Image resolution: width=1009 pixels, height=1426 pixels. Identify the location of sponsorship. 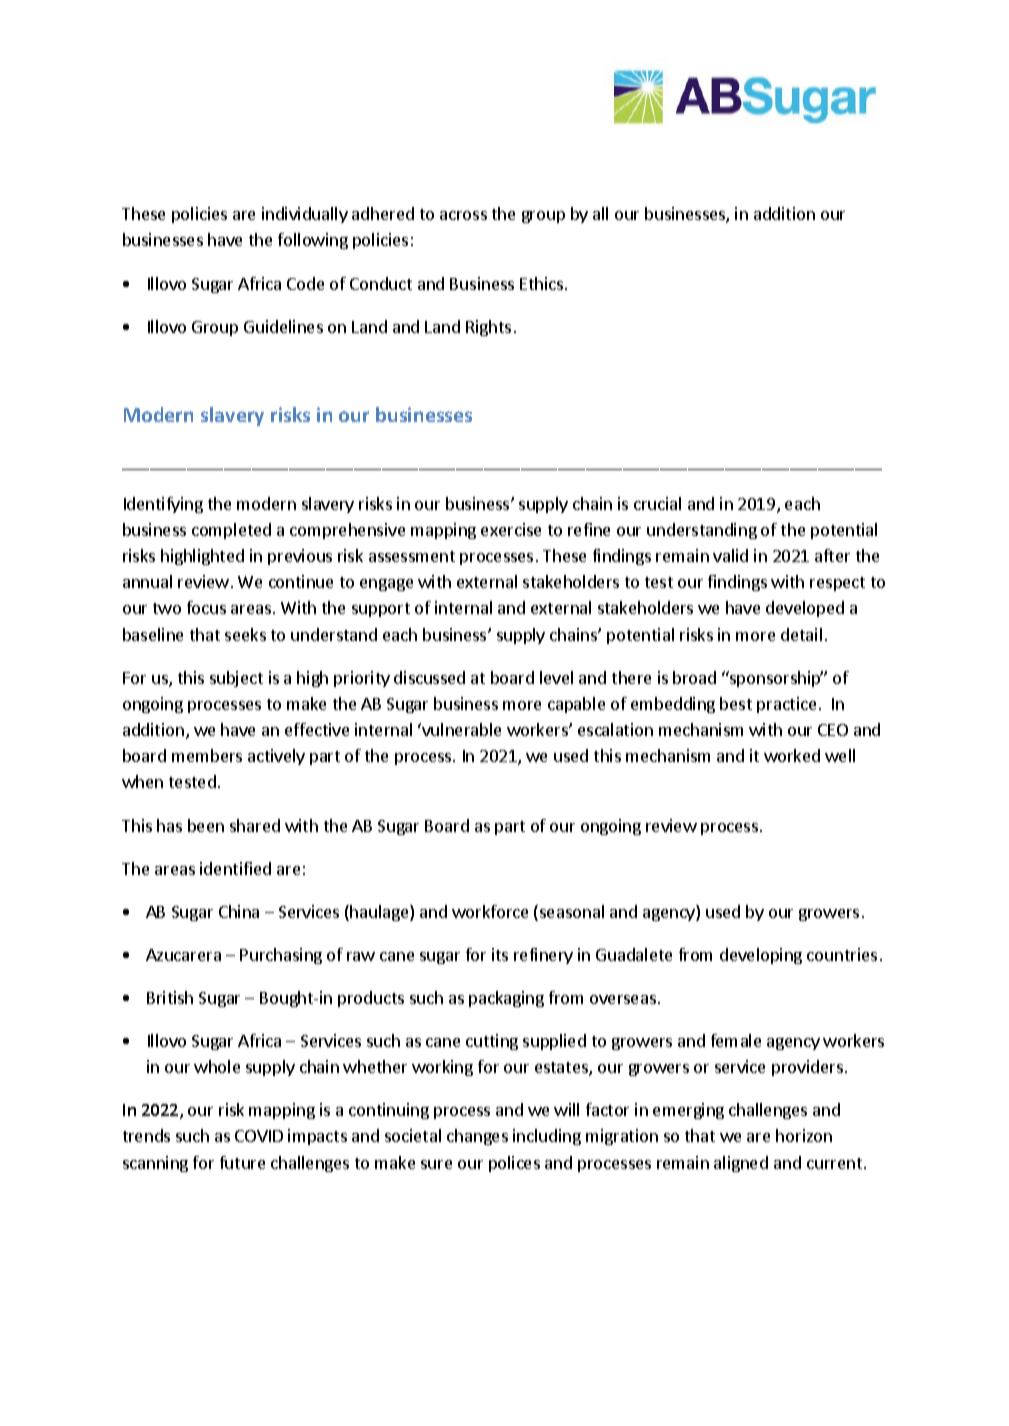
(775, 679).
